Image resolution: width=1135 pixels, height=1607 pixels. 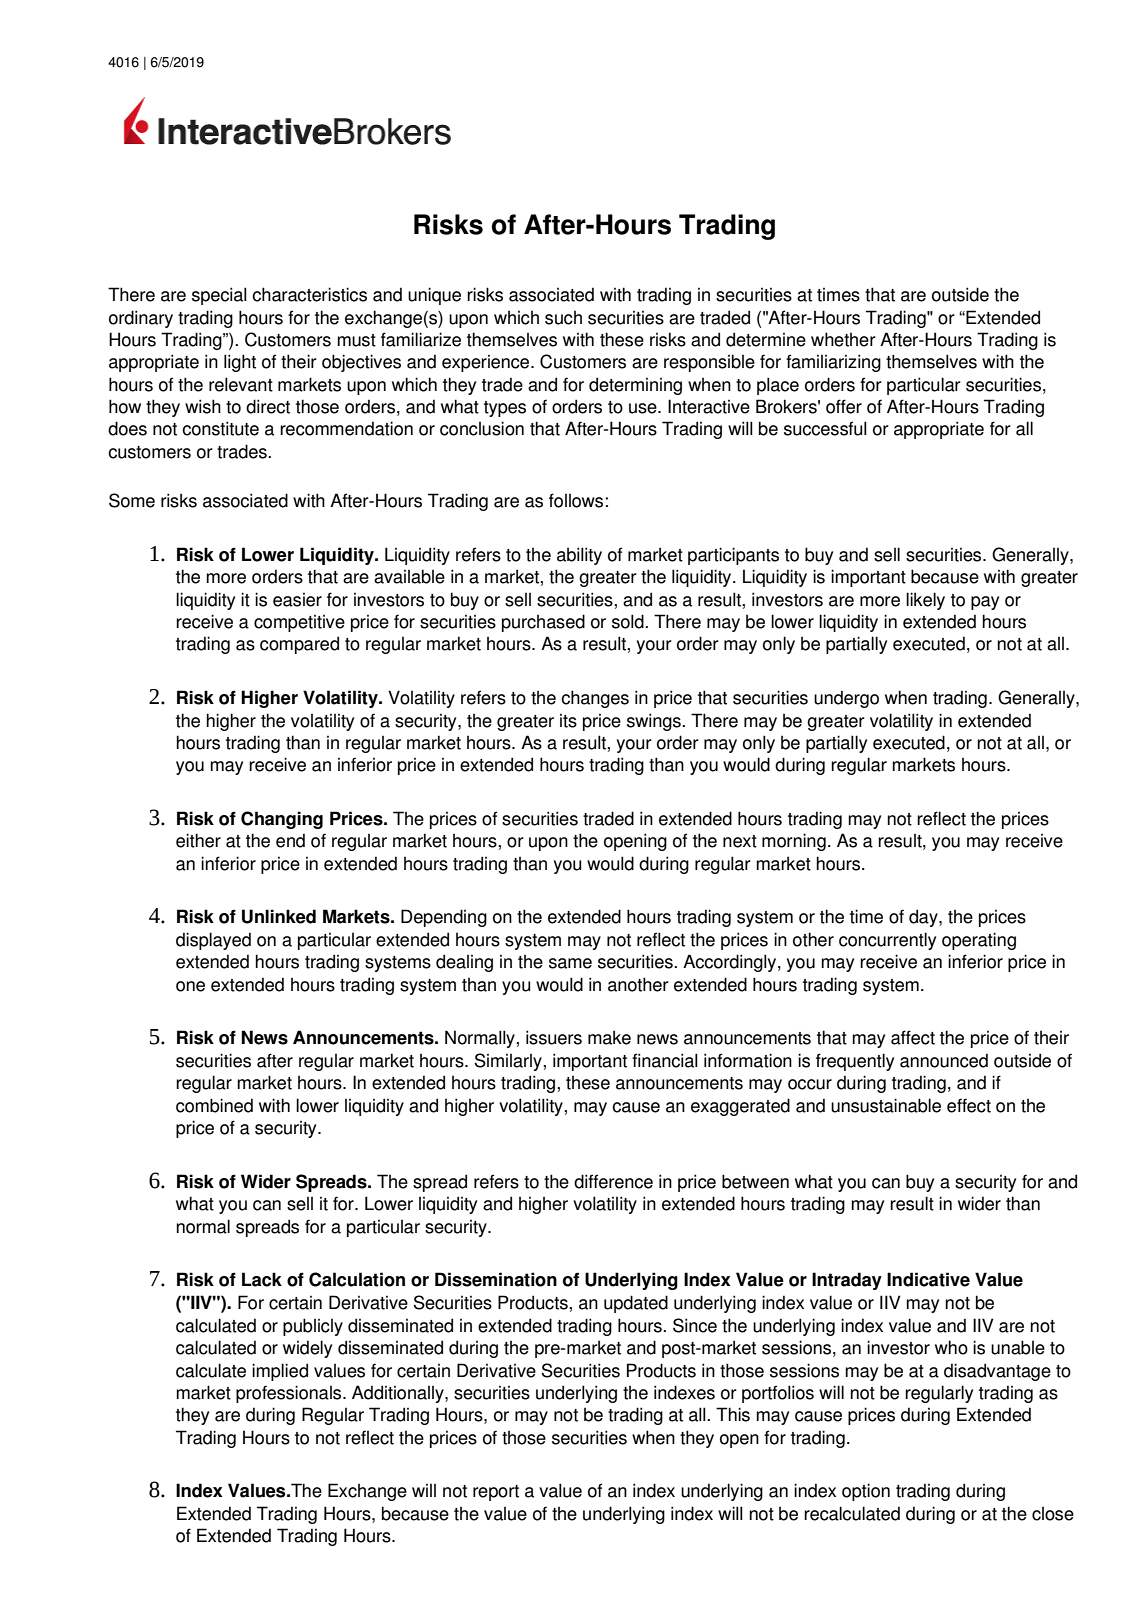 What do you see at coordinates (290, 1394) in the screenshot?
I see `professionals` at bounding box center [290, 1394].
